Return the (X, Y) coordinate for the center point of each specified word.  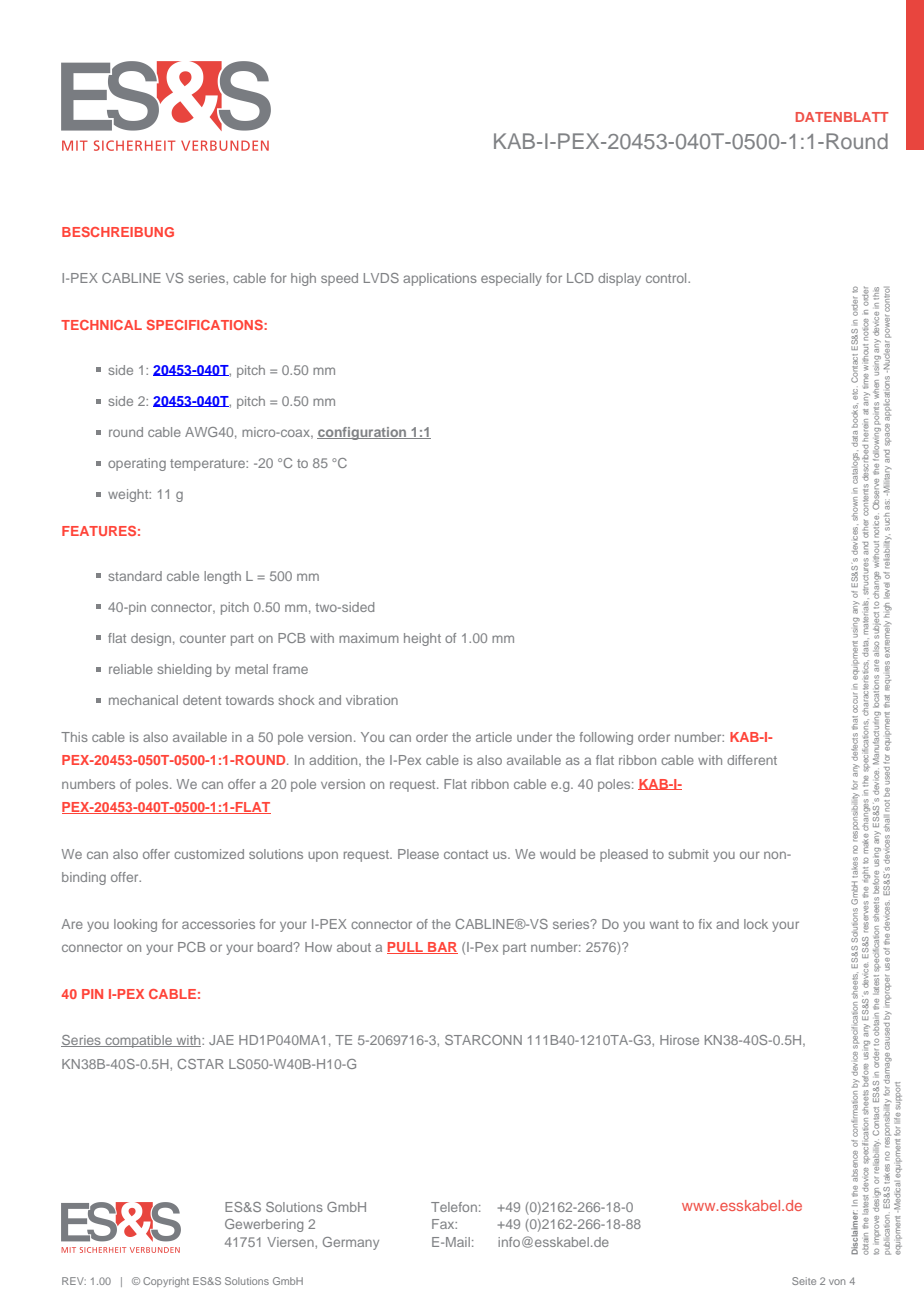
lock (756, 924)
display (619, 279)
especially (511, 279)
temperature (209, 465)
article (494, 737)
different (752, 760)
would (557, 854)
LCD (580, 278)
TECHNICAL (101, 325)
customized (209, 854)
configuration (363, 433)
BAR (442, 948)
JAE (221, 1040)
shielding (184, 670)
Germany (351, 1243)
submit (688, 854)
